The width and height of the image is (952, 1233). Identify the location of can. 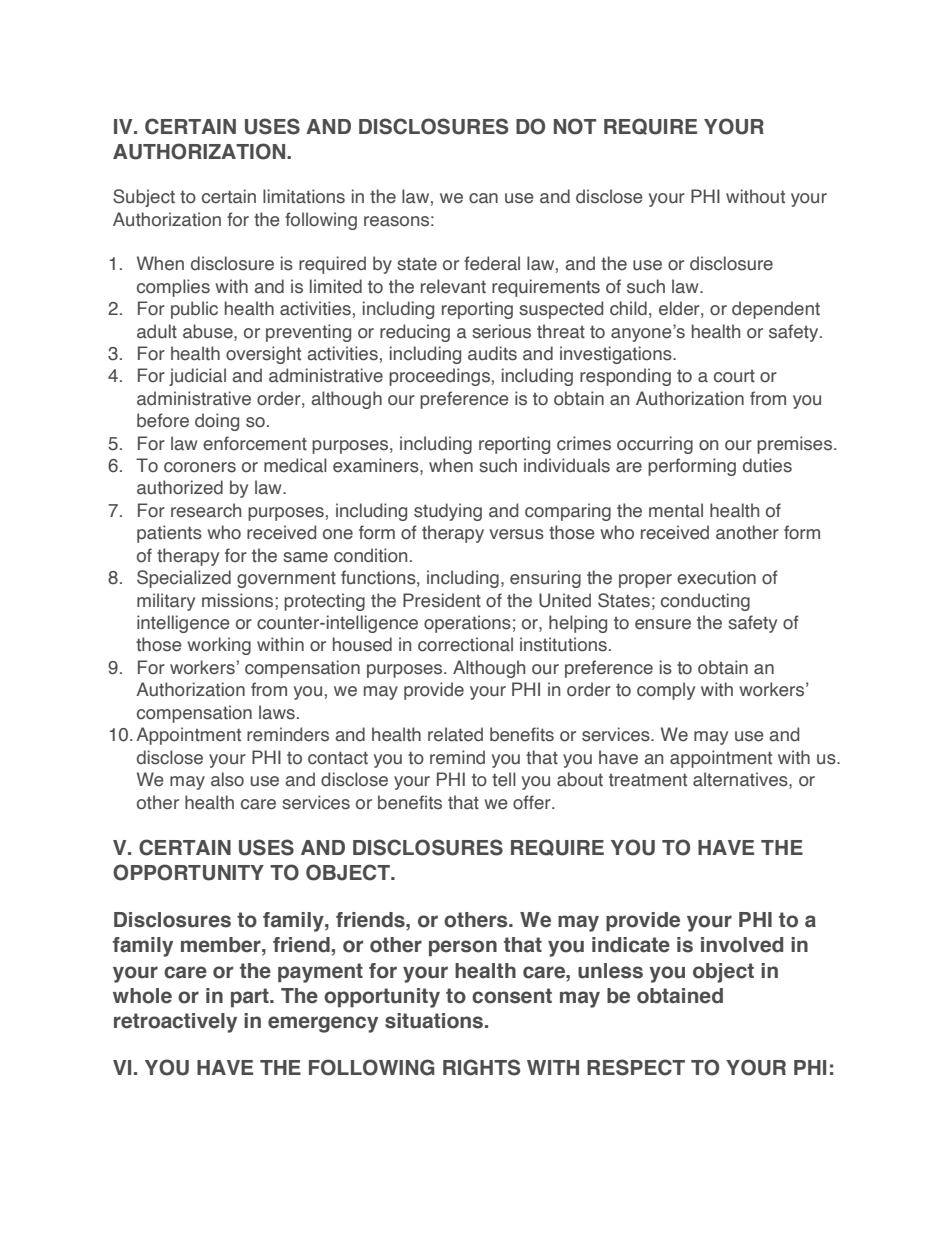
(483, 198).
